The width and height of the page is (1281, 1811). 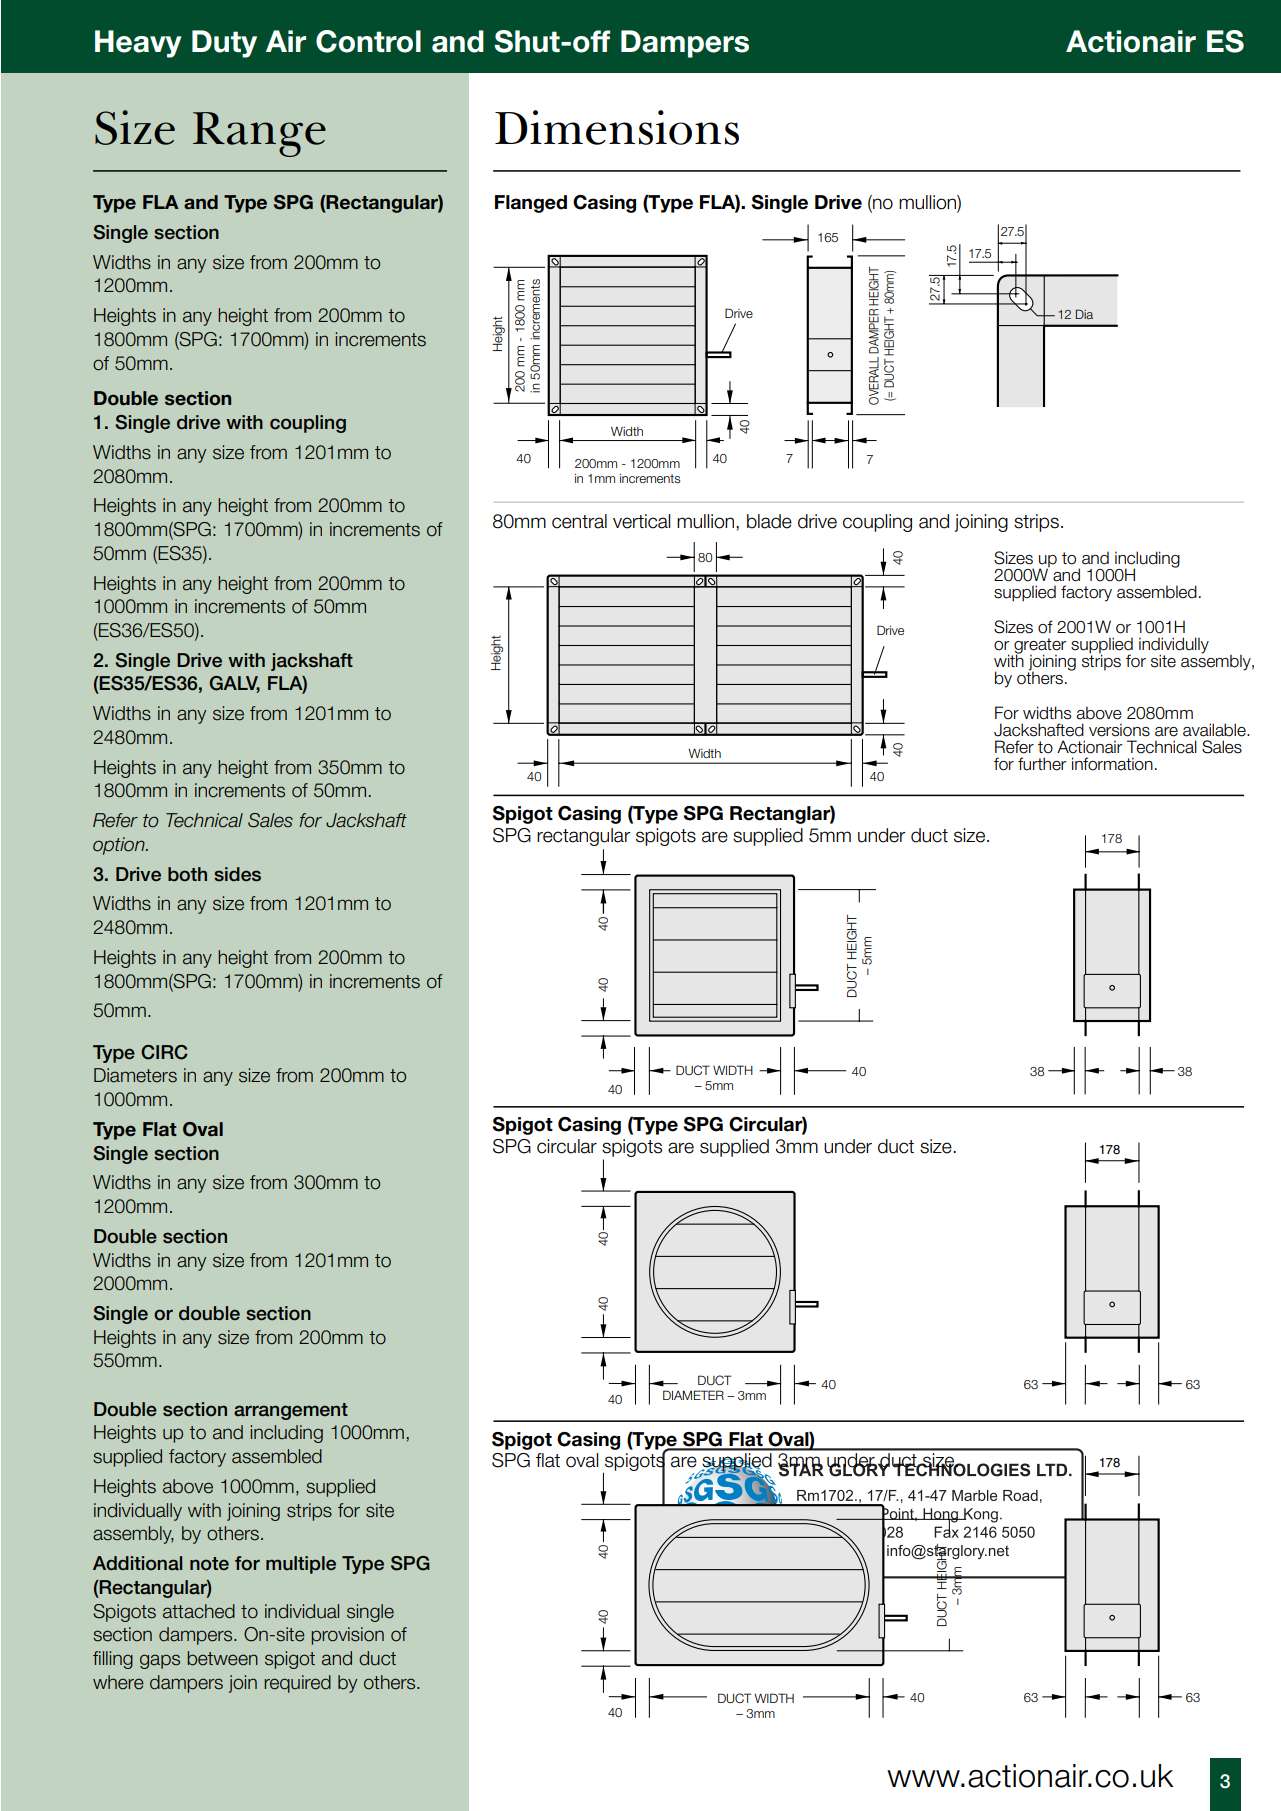 What do you see at coordinates (641, 521) in the page?
I see `vertical` at bounding box center [641, 521].
